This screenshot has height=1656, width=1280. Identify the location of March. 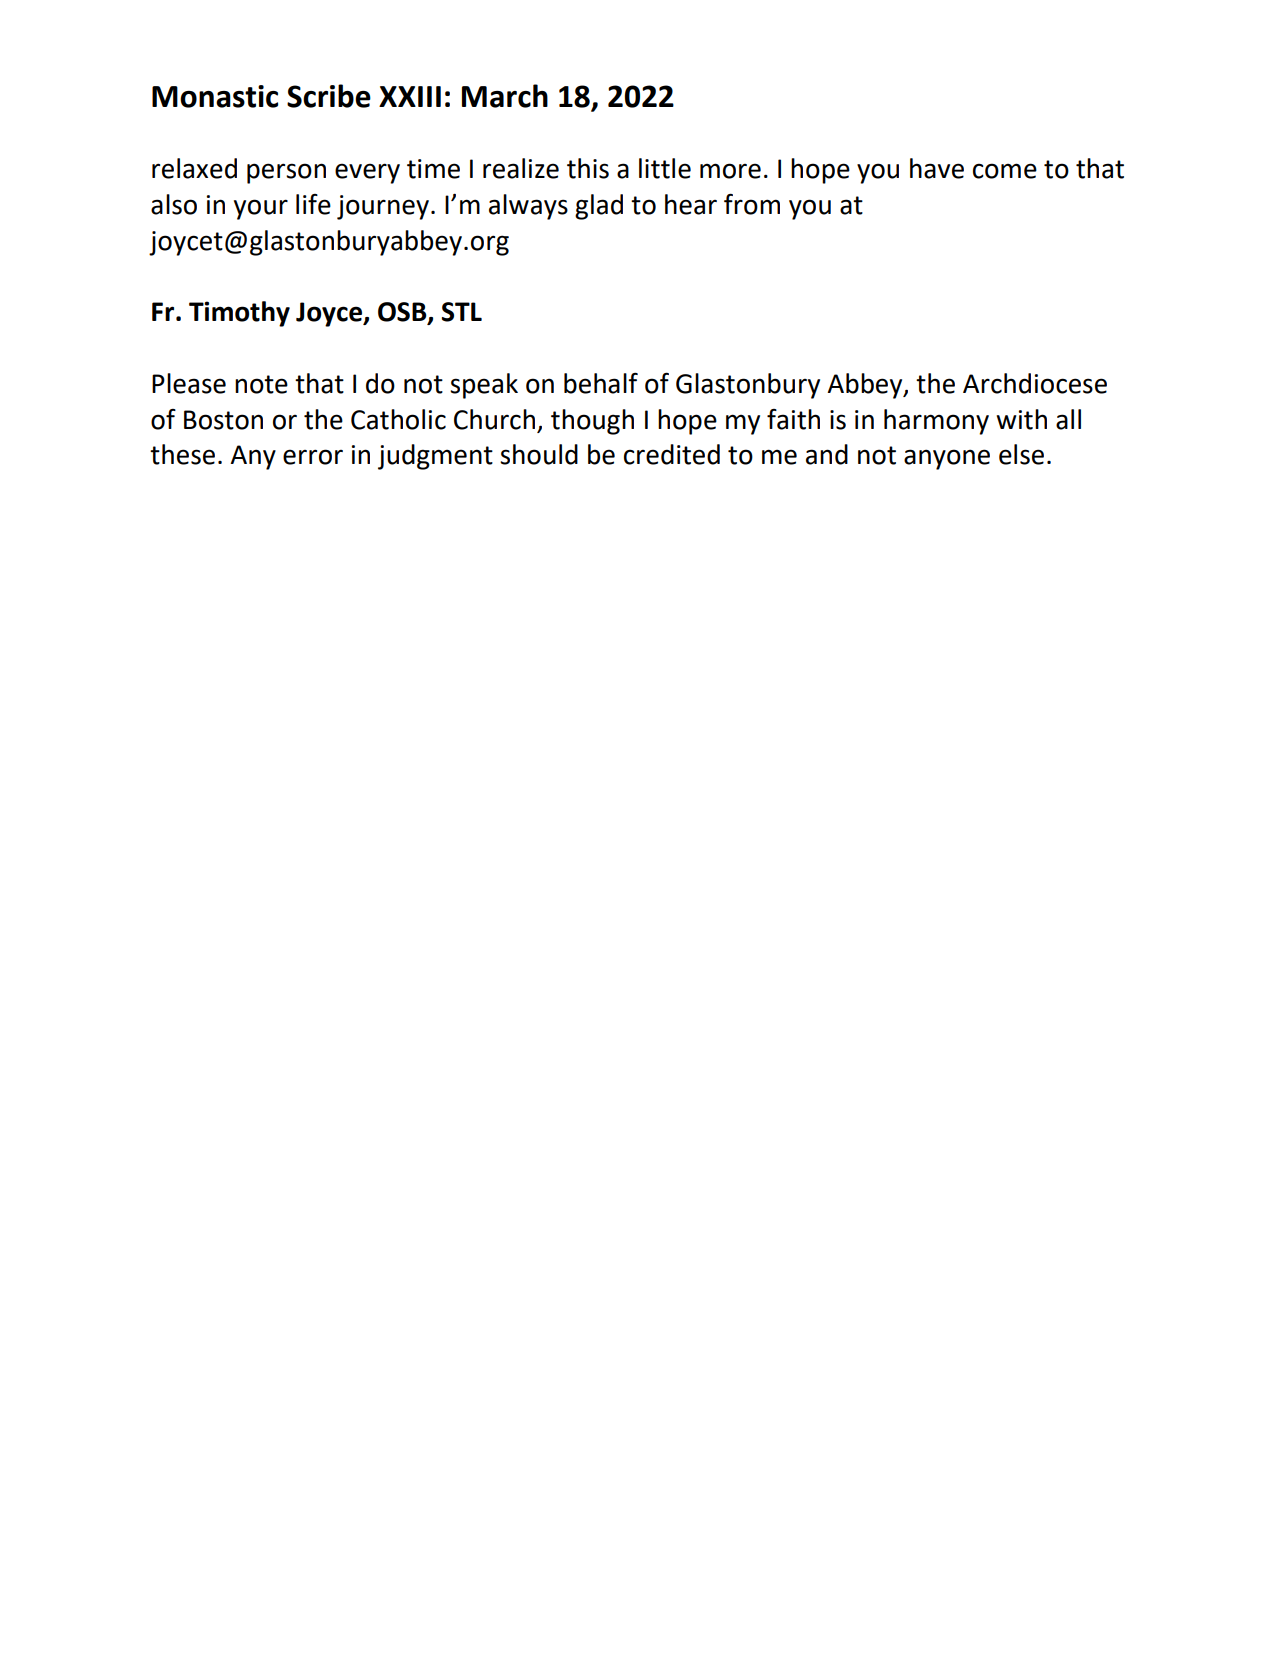
(505, 96).
